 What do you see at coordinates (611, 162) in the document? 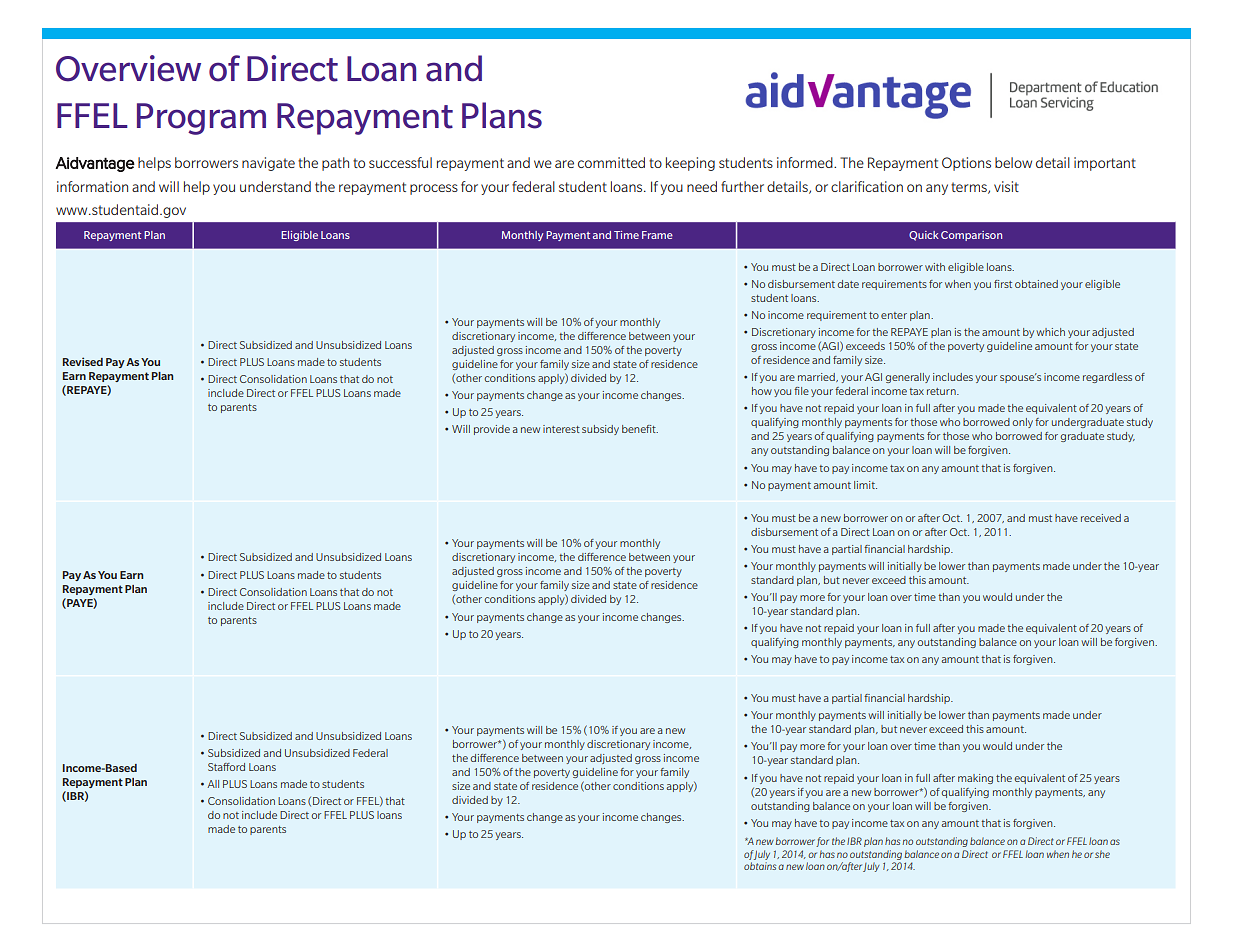
I see `committed` at bounding box center [611, 162].
